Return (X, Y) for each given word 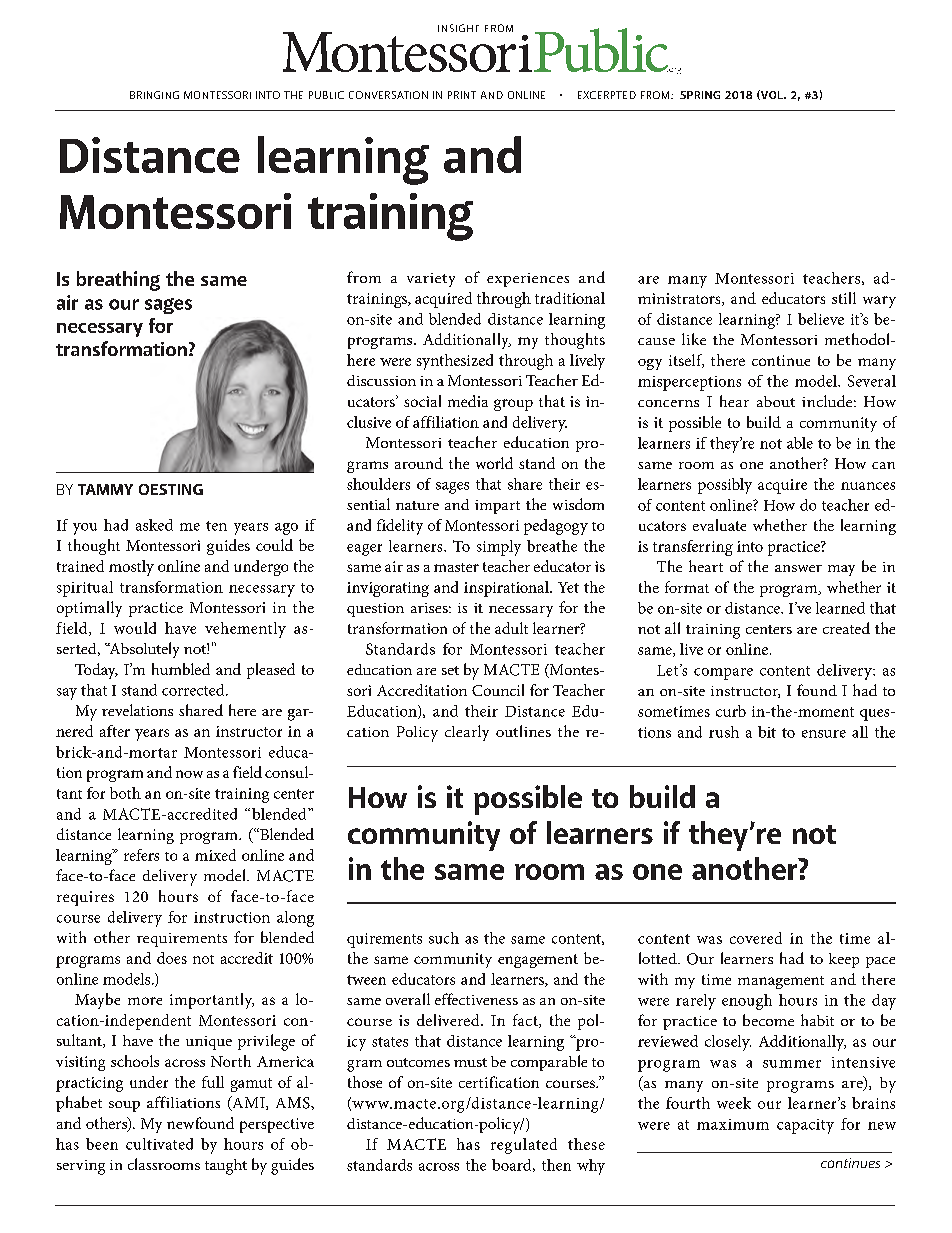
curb (731, 711)
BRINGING (154, 95)
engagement (538, 961)
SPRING (700, 95)
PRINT (462, 95)
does (172, 958)
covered (756, 938)
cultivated (159, 1144)
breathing (118, 281)
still (844, 298)
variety (431, 280)
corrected (194, 690)
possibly (725, 486)
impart (497, 507)
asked (154, 525)
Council (498, 690)
